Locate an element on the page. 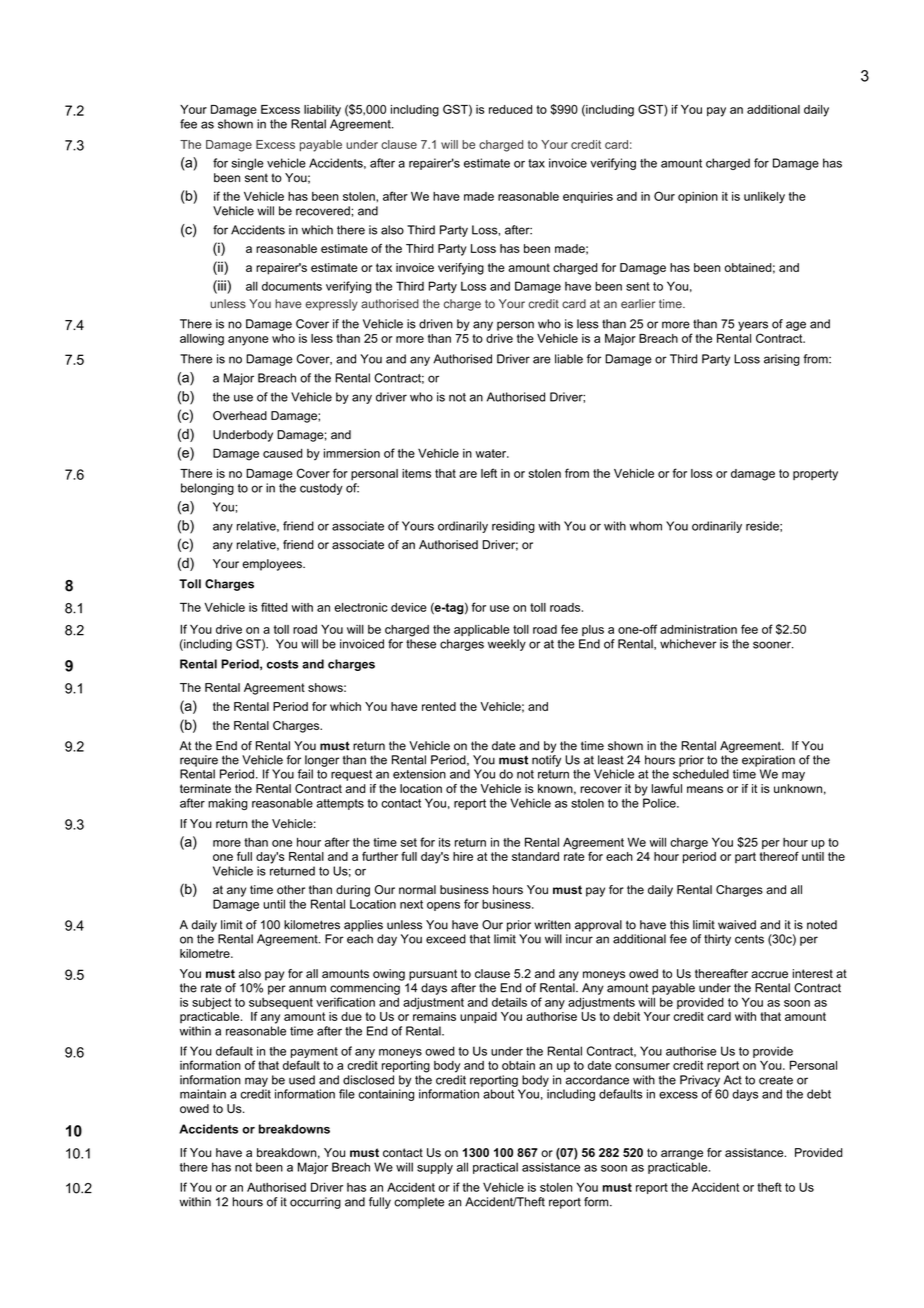 The height and width of the image is (1308, 924). single is located at coordinates (248, 164).
